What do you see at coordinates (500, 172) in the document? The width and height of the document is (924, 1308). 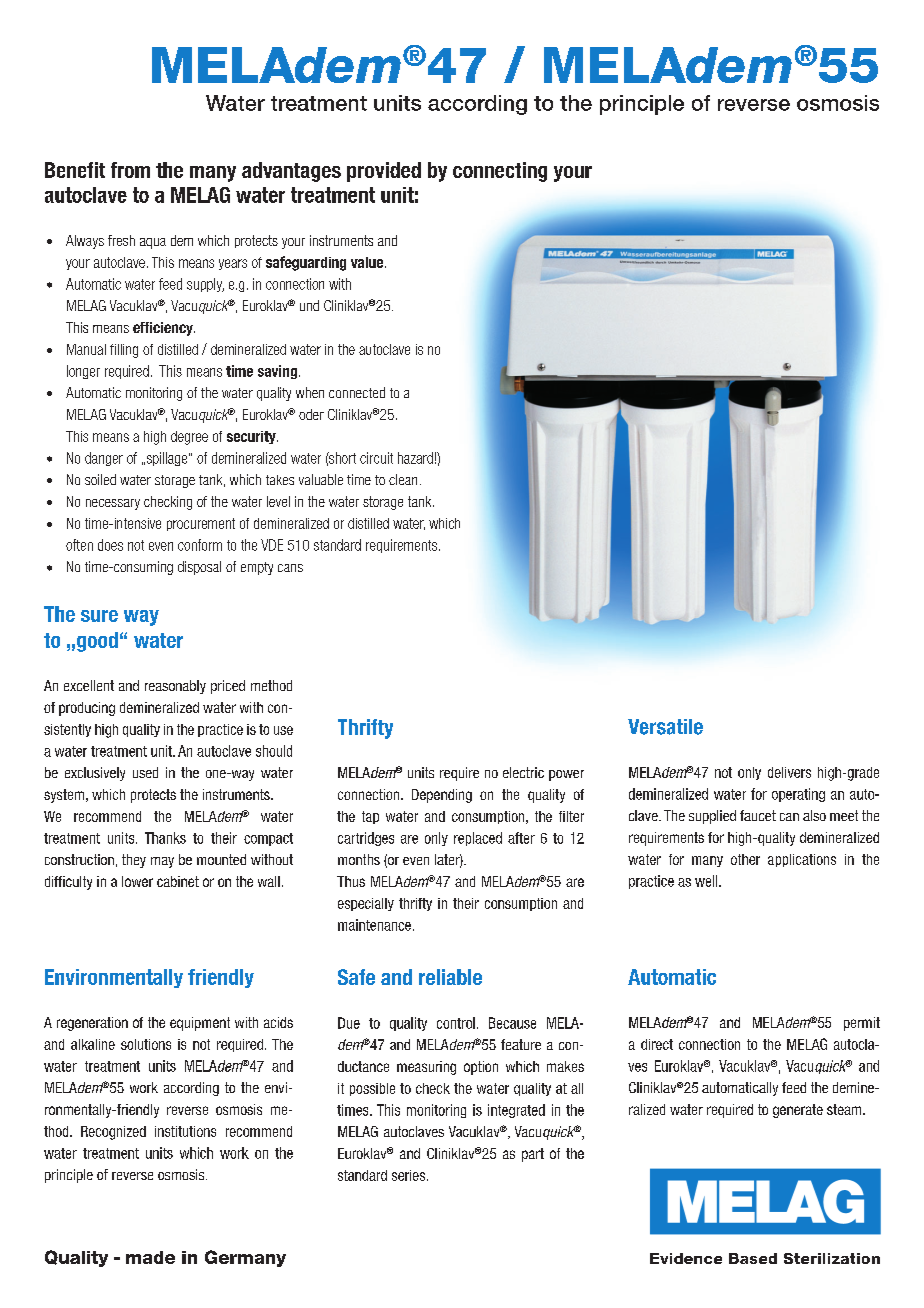 I see `connecting` at bounding box center [500, 172].
